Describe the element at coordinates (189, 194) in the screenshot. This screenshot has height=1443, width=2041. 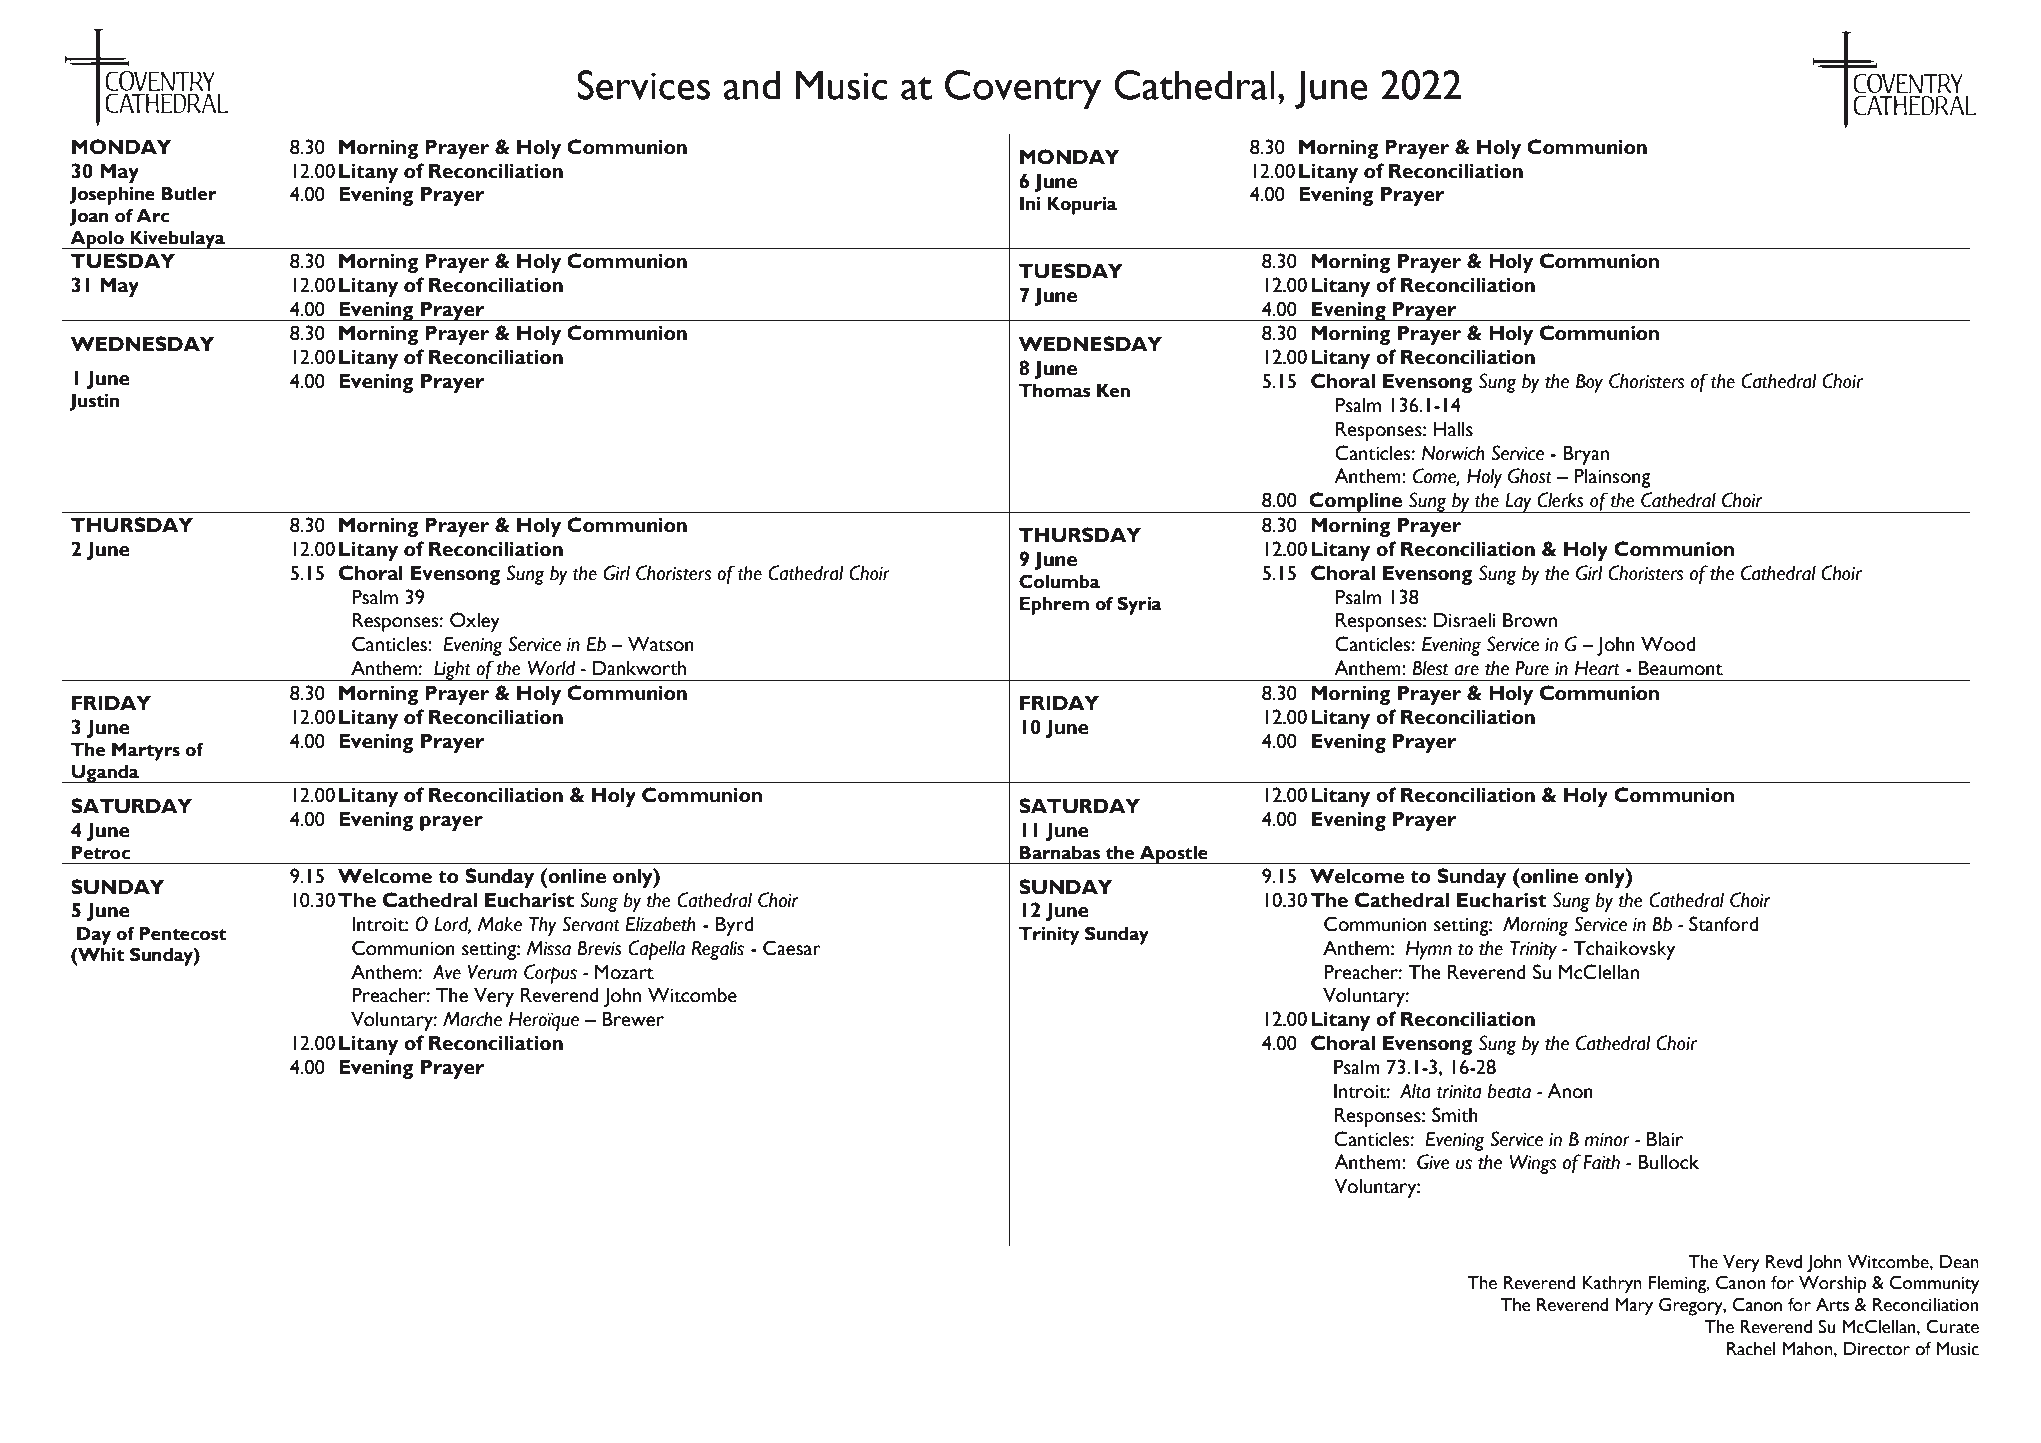
I see `Butler` at that location.
